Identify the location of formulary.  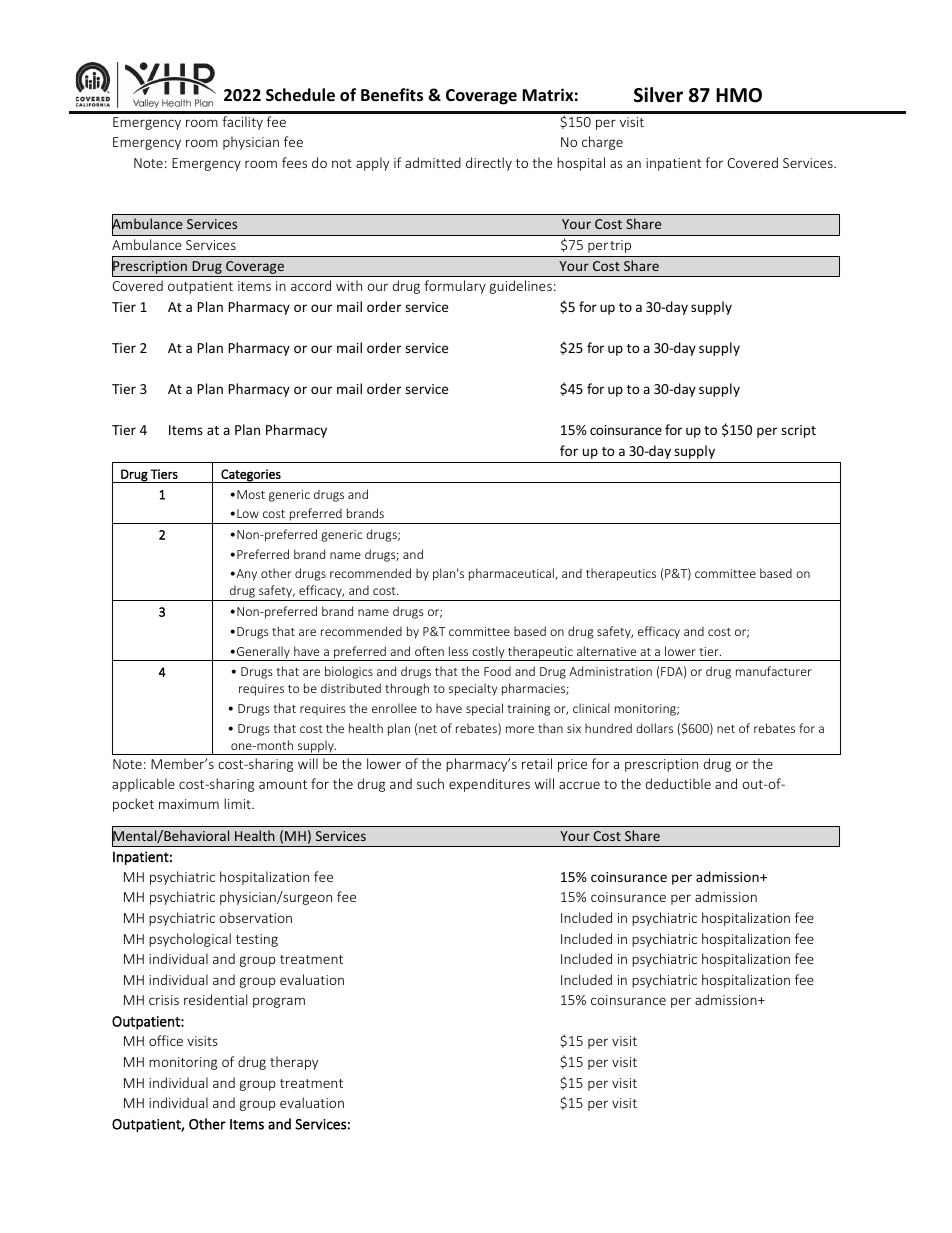
(455, 287).
